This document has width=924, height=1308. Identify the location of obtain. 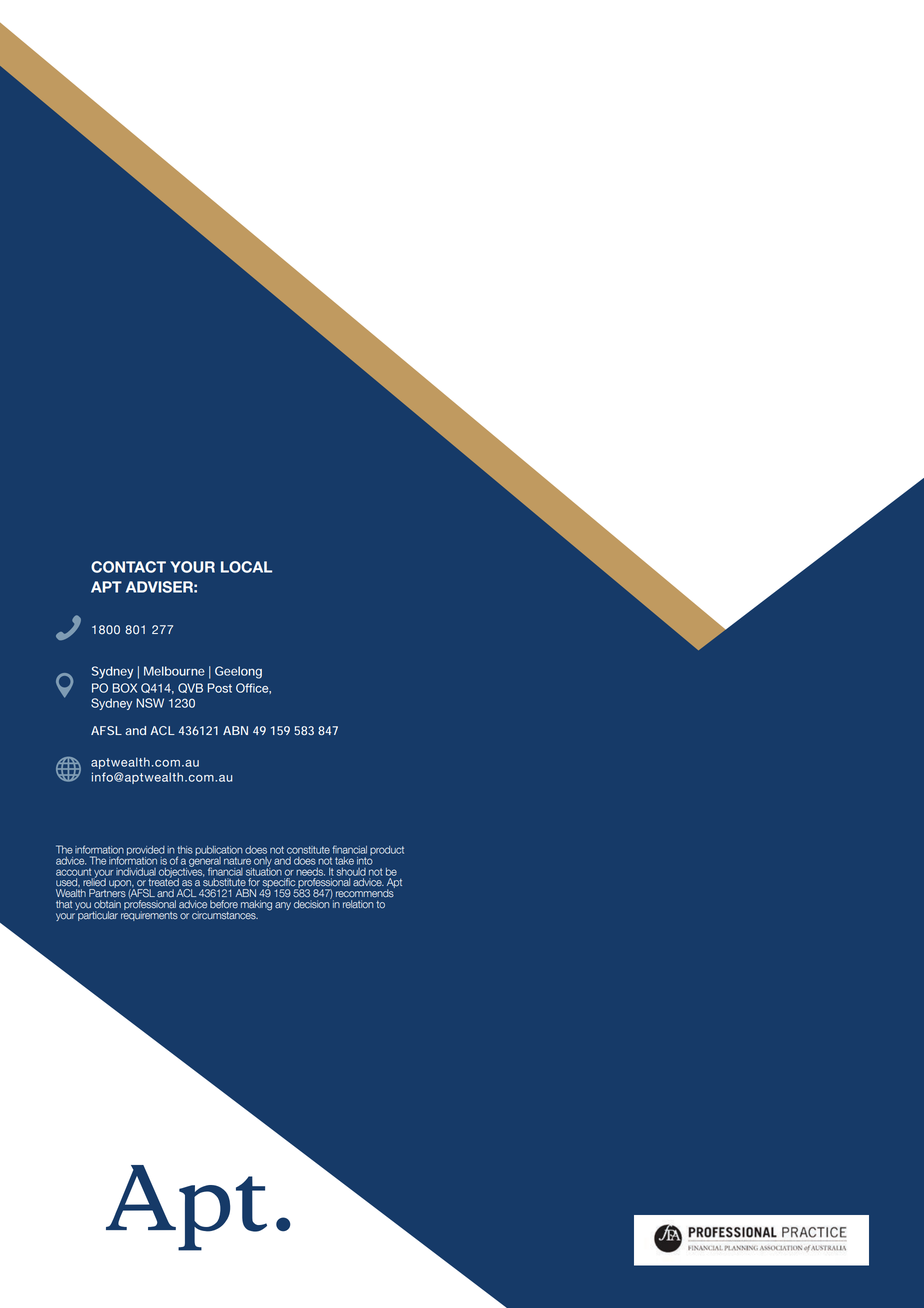
(107, 904).
